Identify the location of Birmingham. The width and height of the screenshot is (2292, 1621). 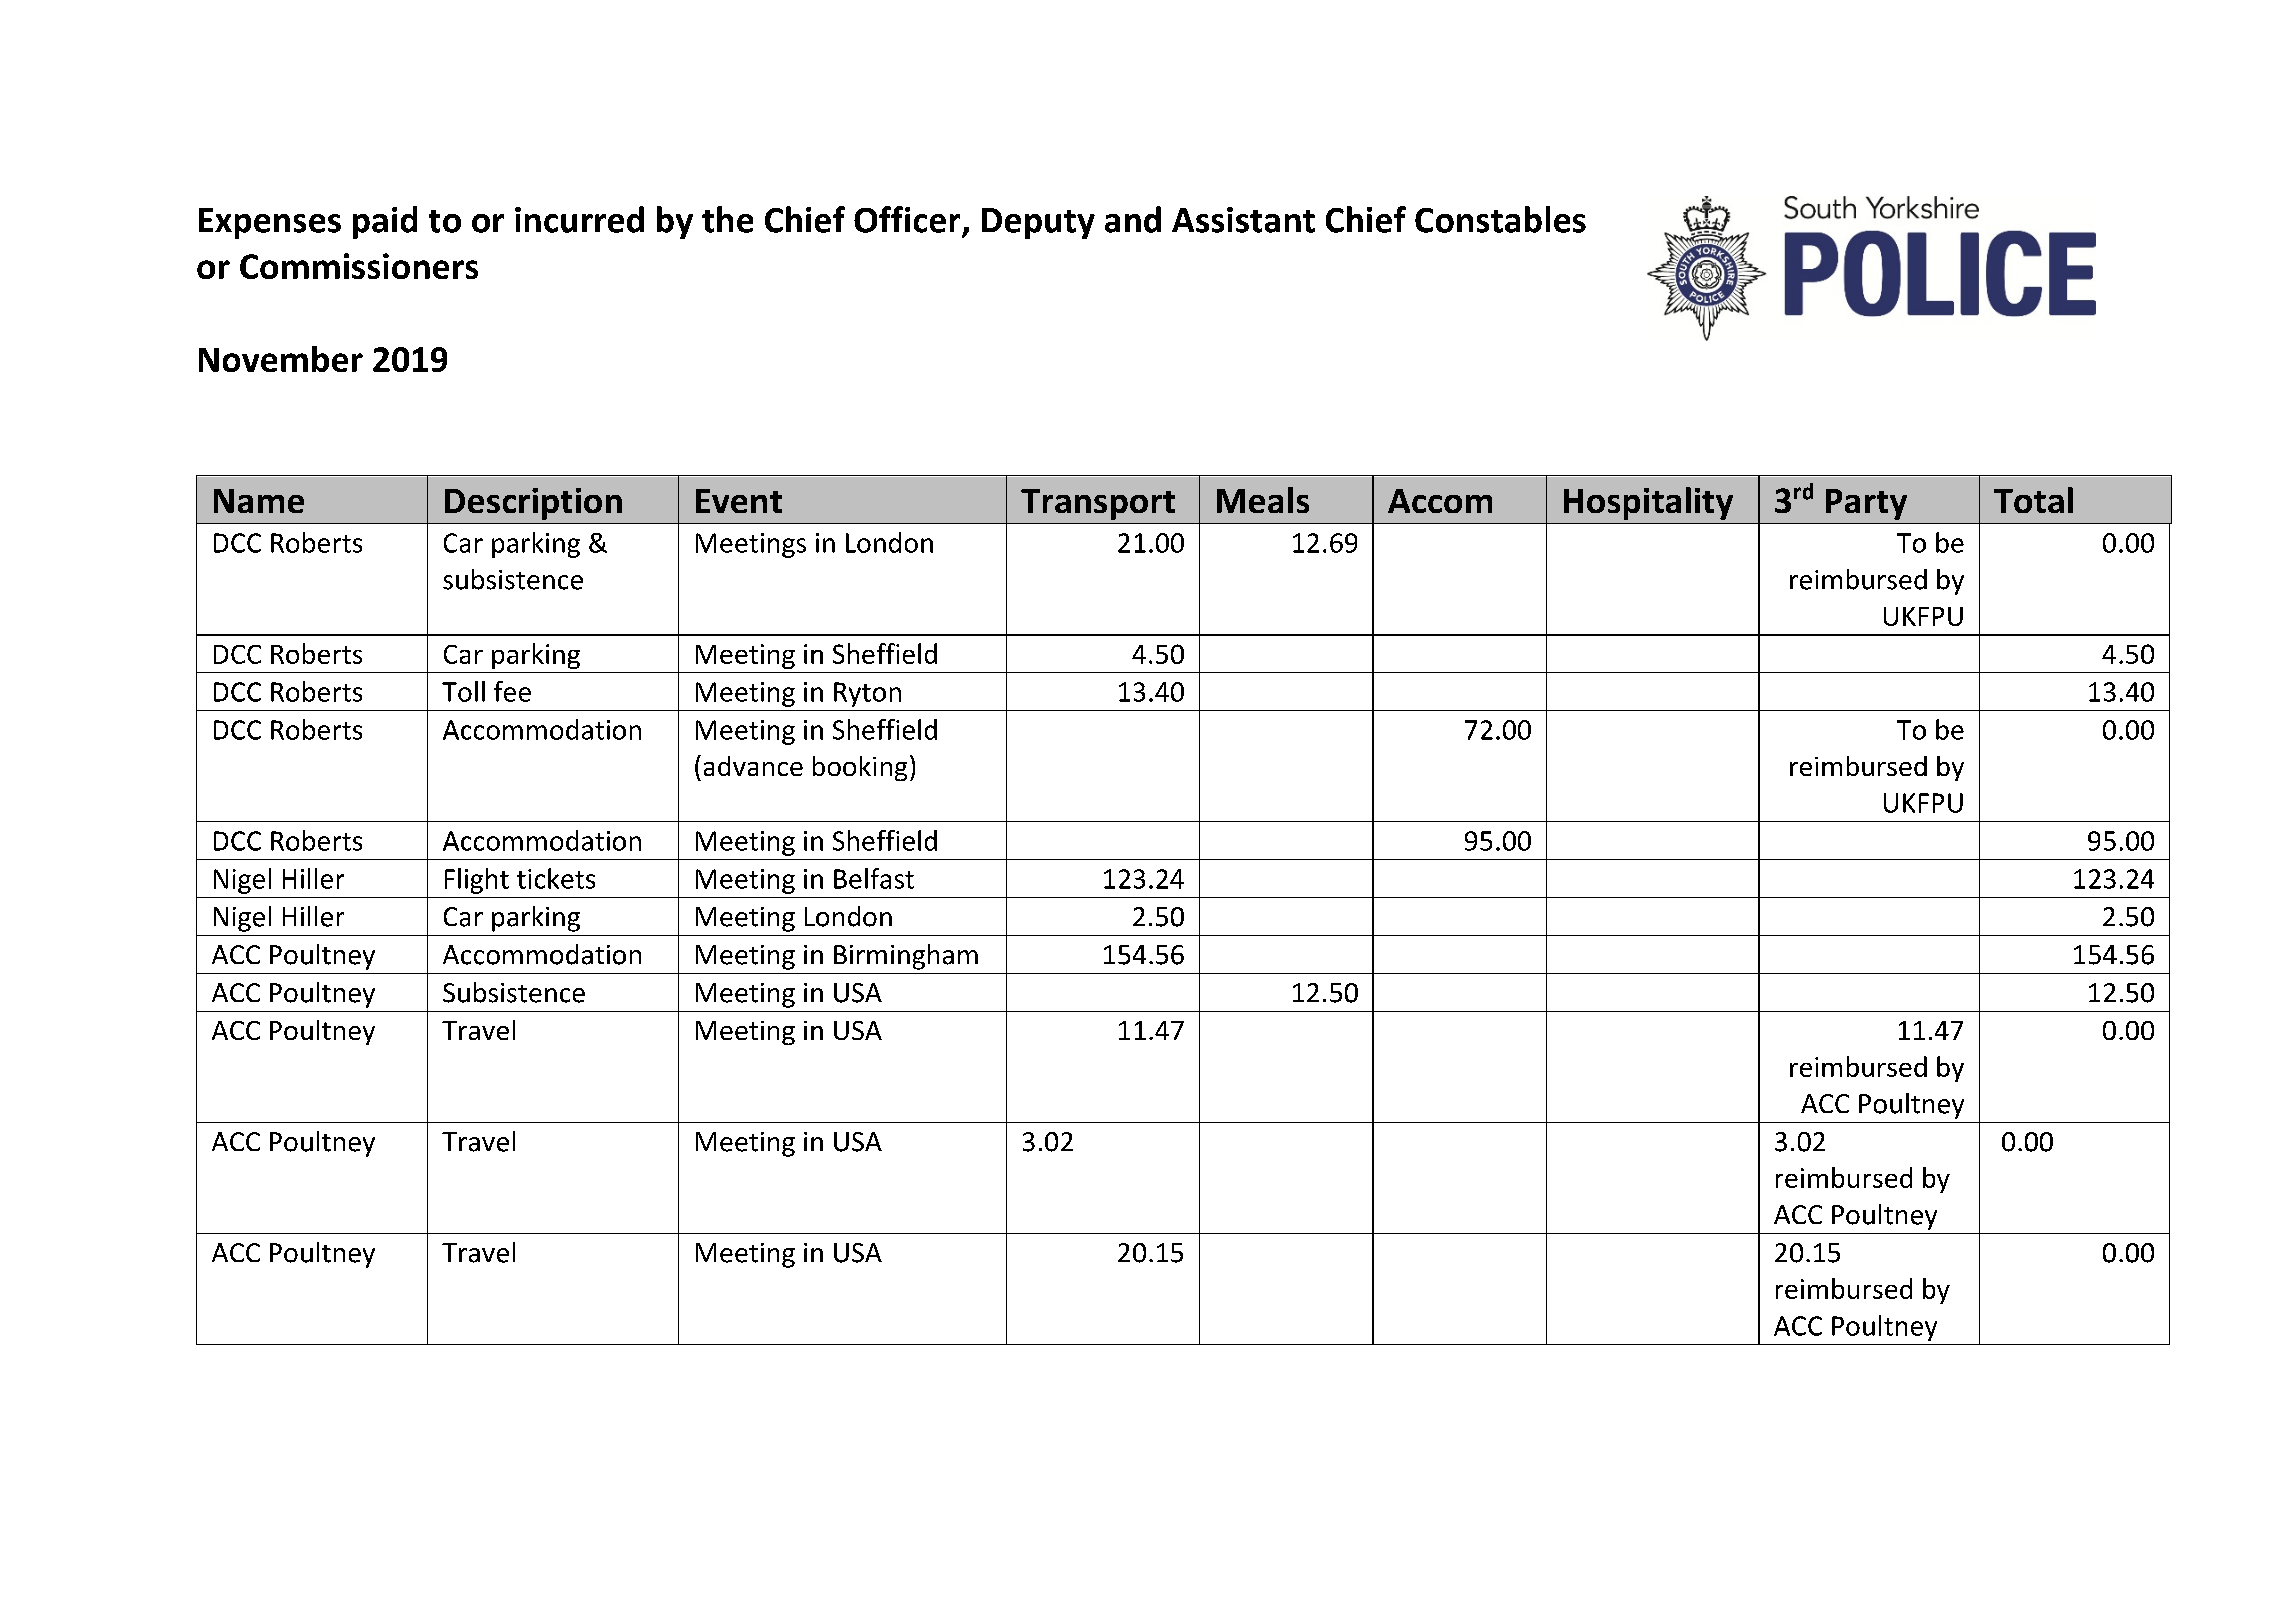
(906, 957).
